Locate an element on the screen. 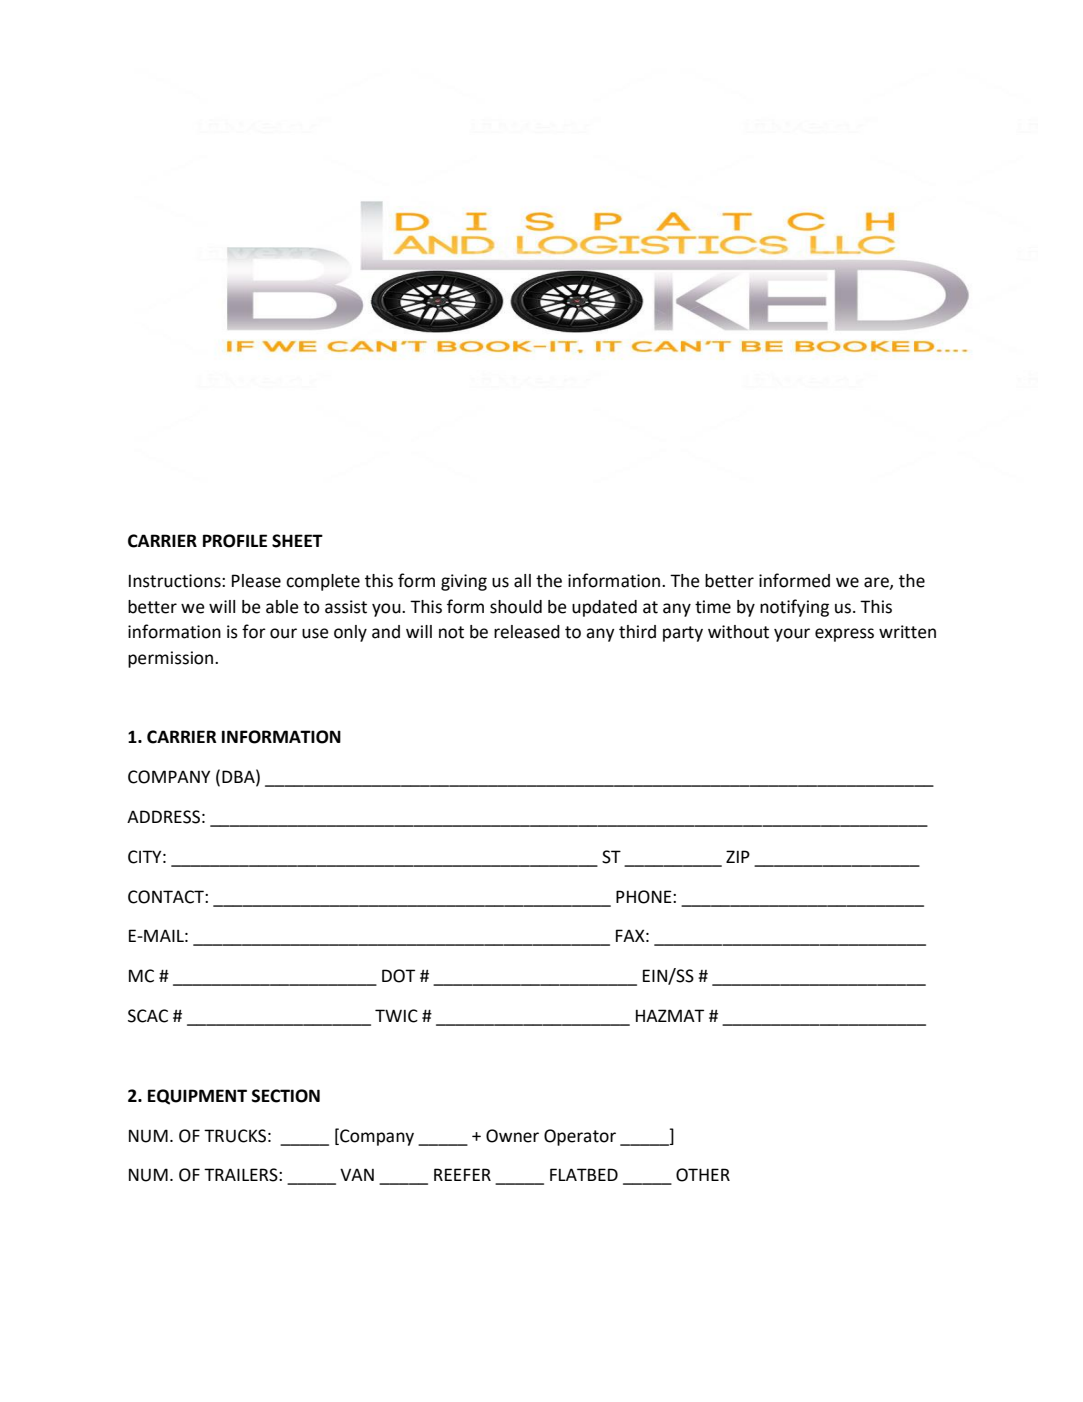  HAZMAT is located at coordinates (670, 1015).
